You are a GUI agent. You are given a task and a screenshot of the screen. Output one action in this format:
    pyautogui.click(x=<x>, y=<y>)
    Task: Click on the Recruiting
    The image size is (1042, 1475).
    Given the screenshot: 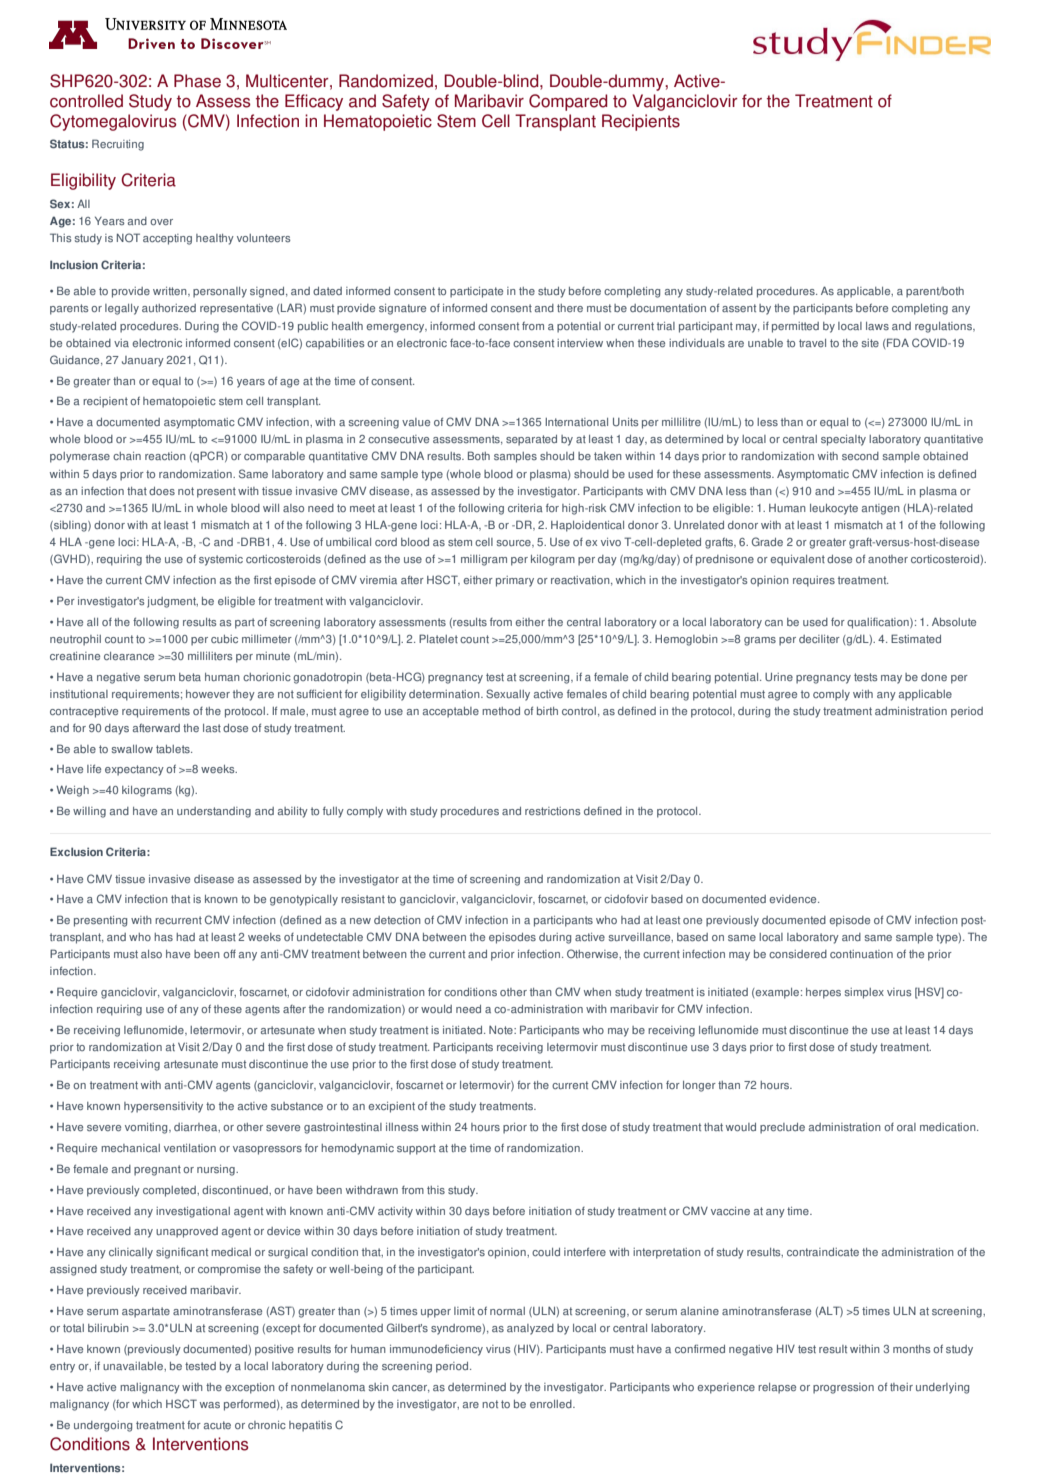 What is the action you would take?
    pyautogui.click(x=118, y=145)
